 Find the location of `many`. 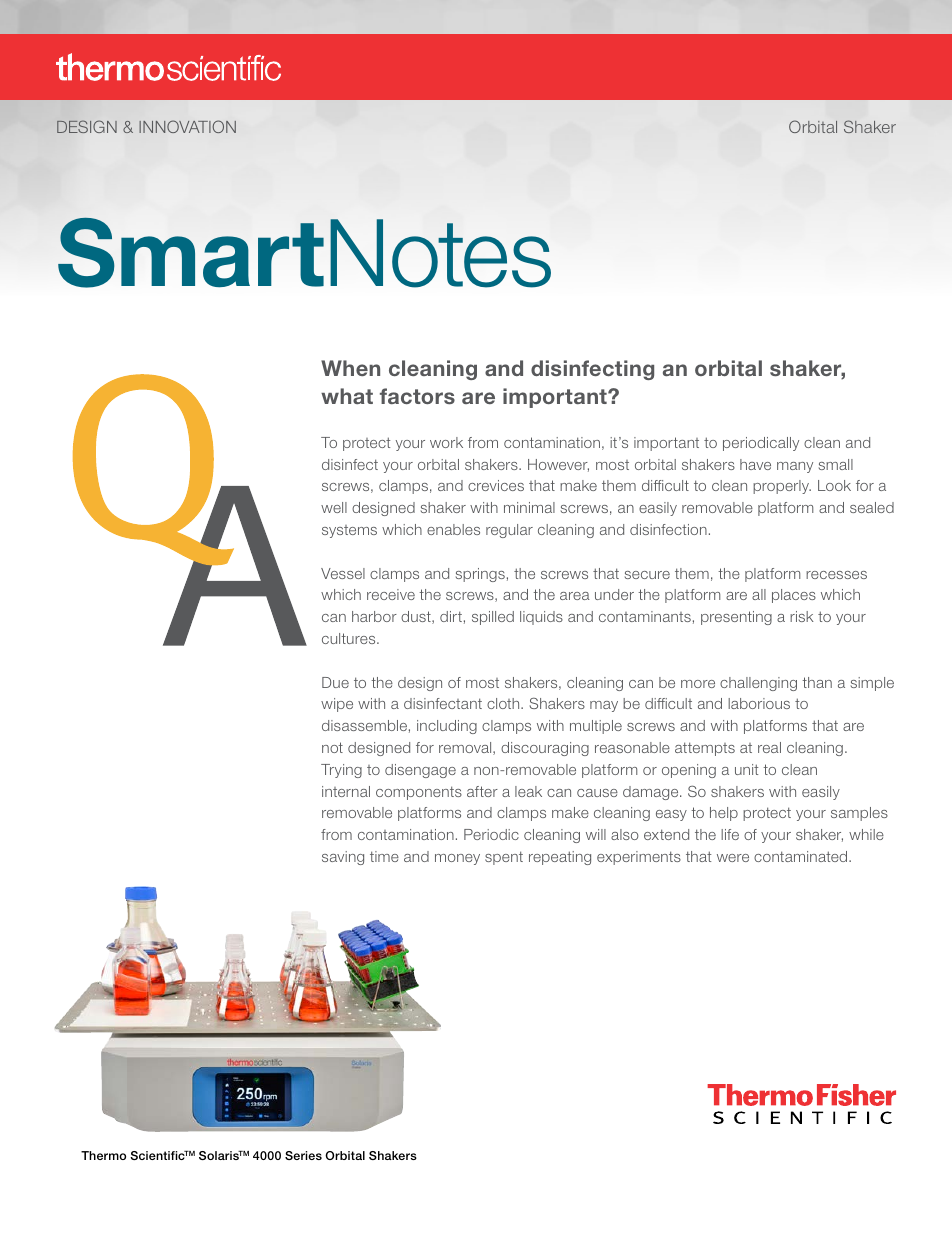

many is located at coordinates (795, 467).
